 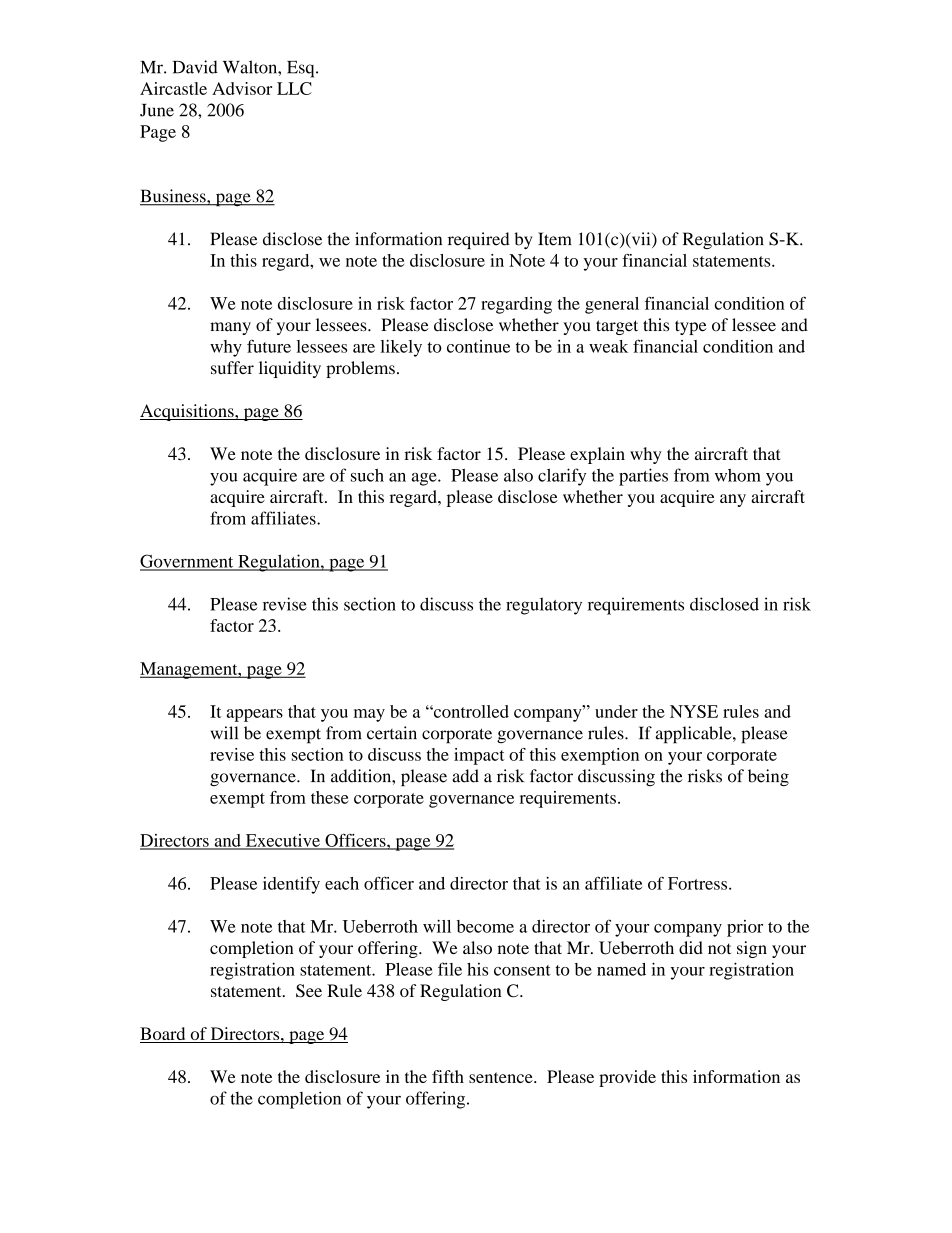 What do you see at coordinates (555, 239) in the screenshot?
I see `Item` at bounding box center [555, 239].
